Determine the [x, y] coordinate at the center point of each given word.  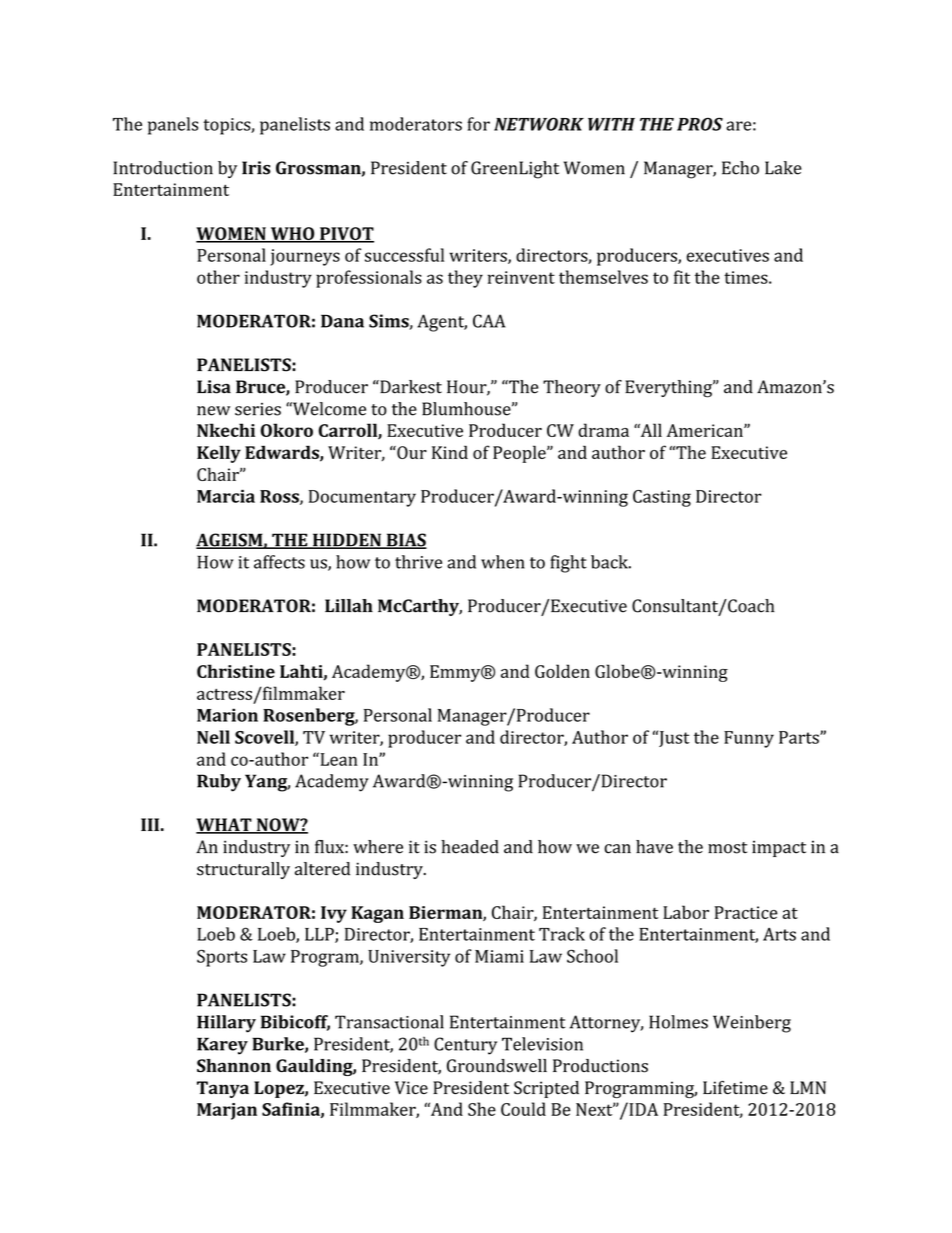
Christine [236, 671]
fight [568, 564]
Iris [256, 168]
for [478, 124]
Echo [740, 168]
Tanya [223, 1089]
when [503, 562]
